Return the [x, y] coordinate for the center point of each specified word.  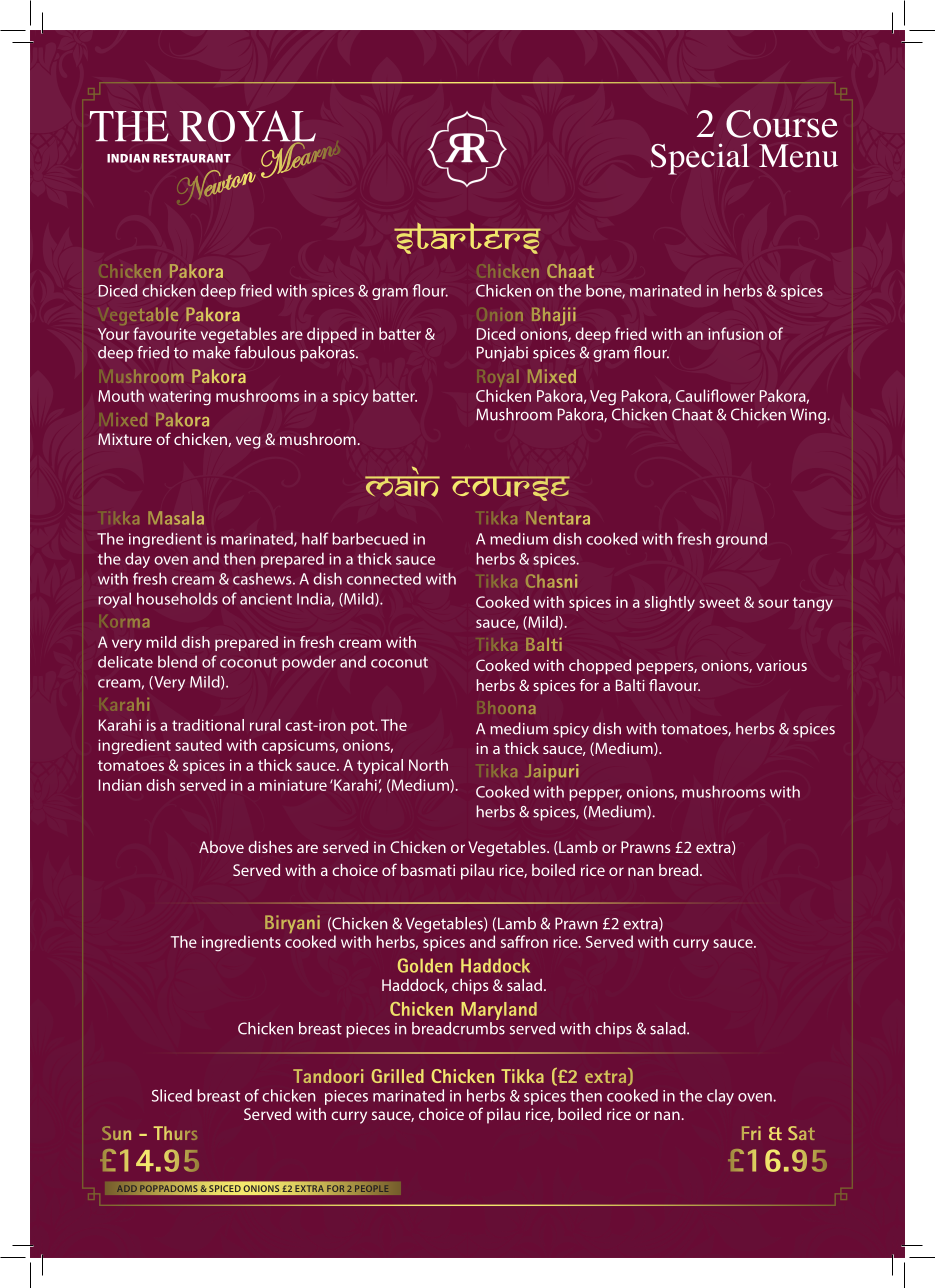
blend [177, 661]
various [781, 665]
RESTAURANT [192, 158]
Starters [467, 238]
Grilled [398, 1076]
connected [384, 578]
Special [700, 159]
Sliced [172, 1095]
